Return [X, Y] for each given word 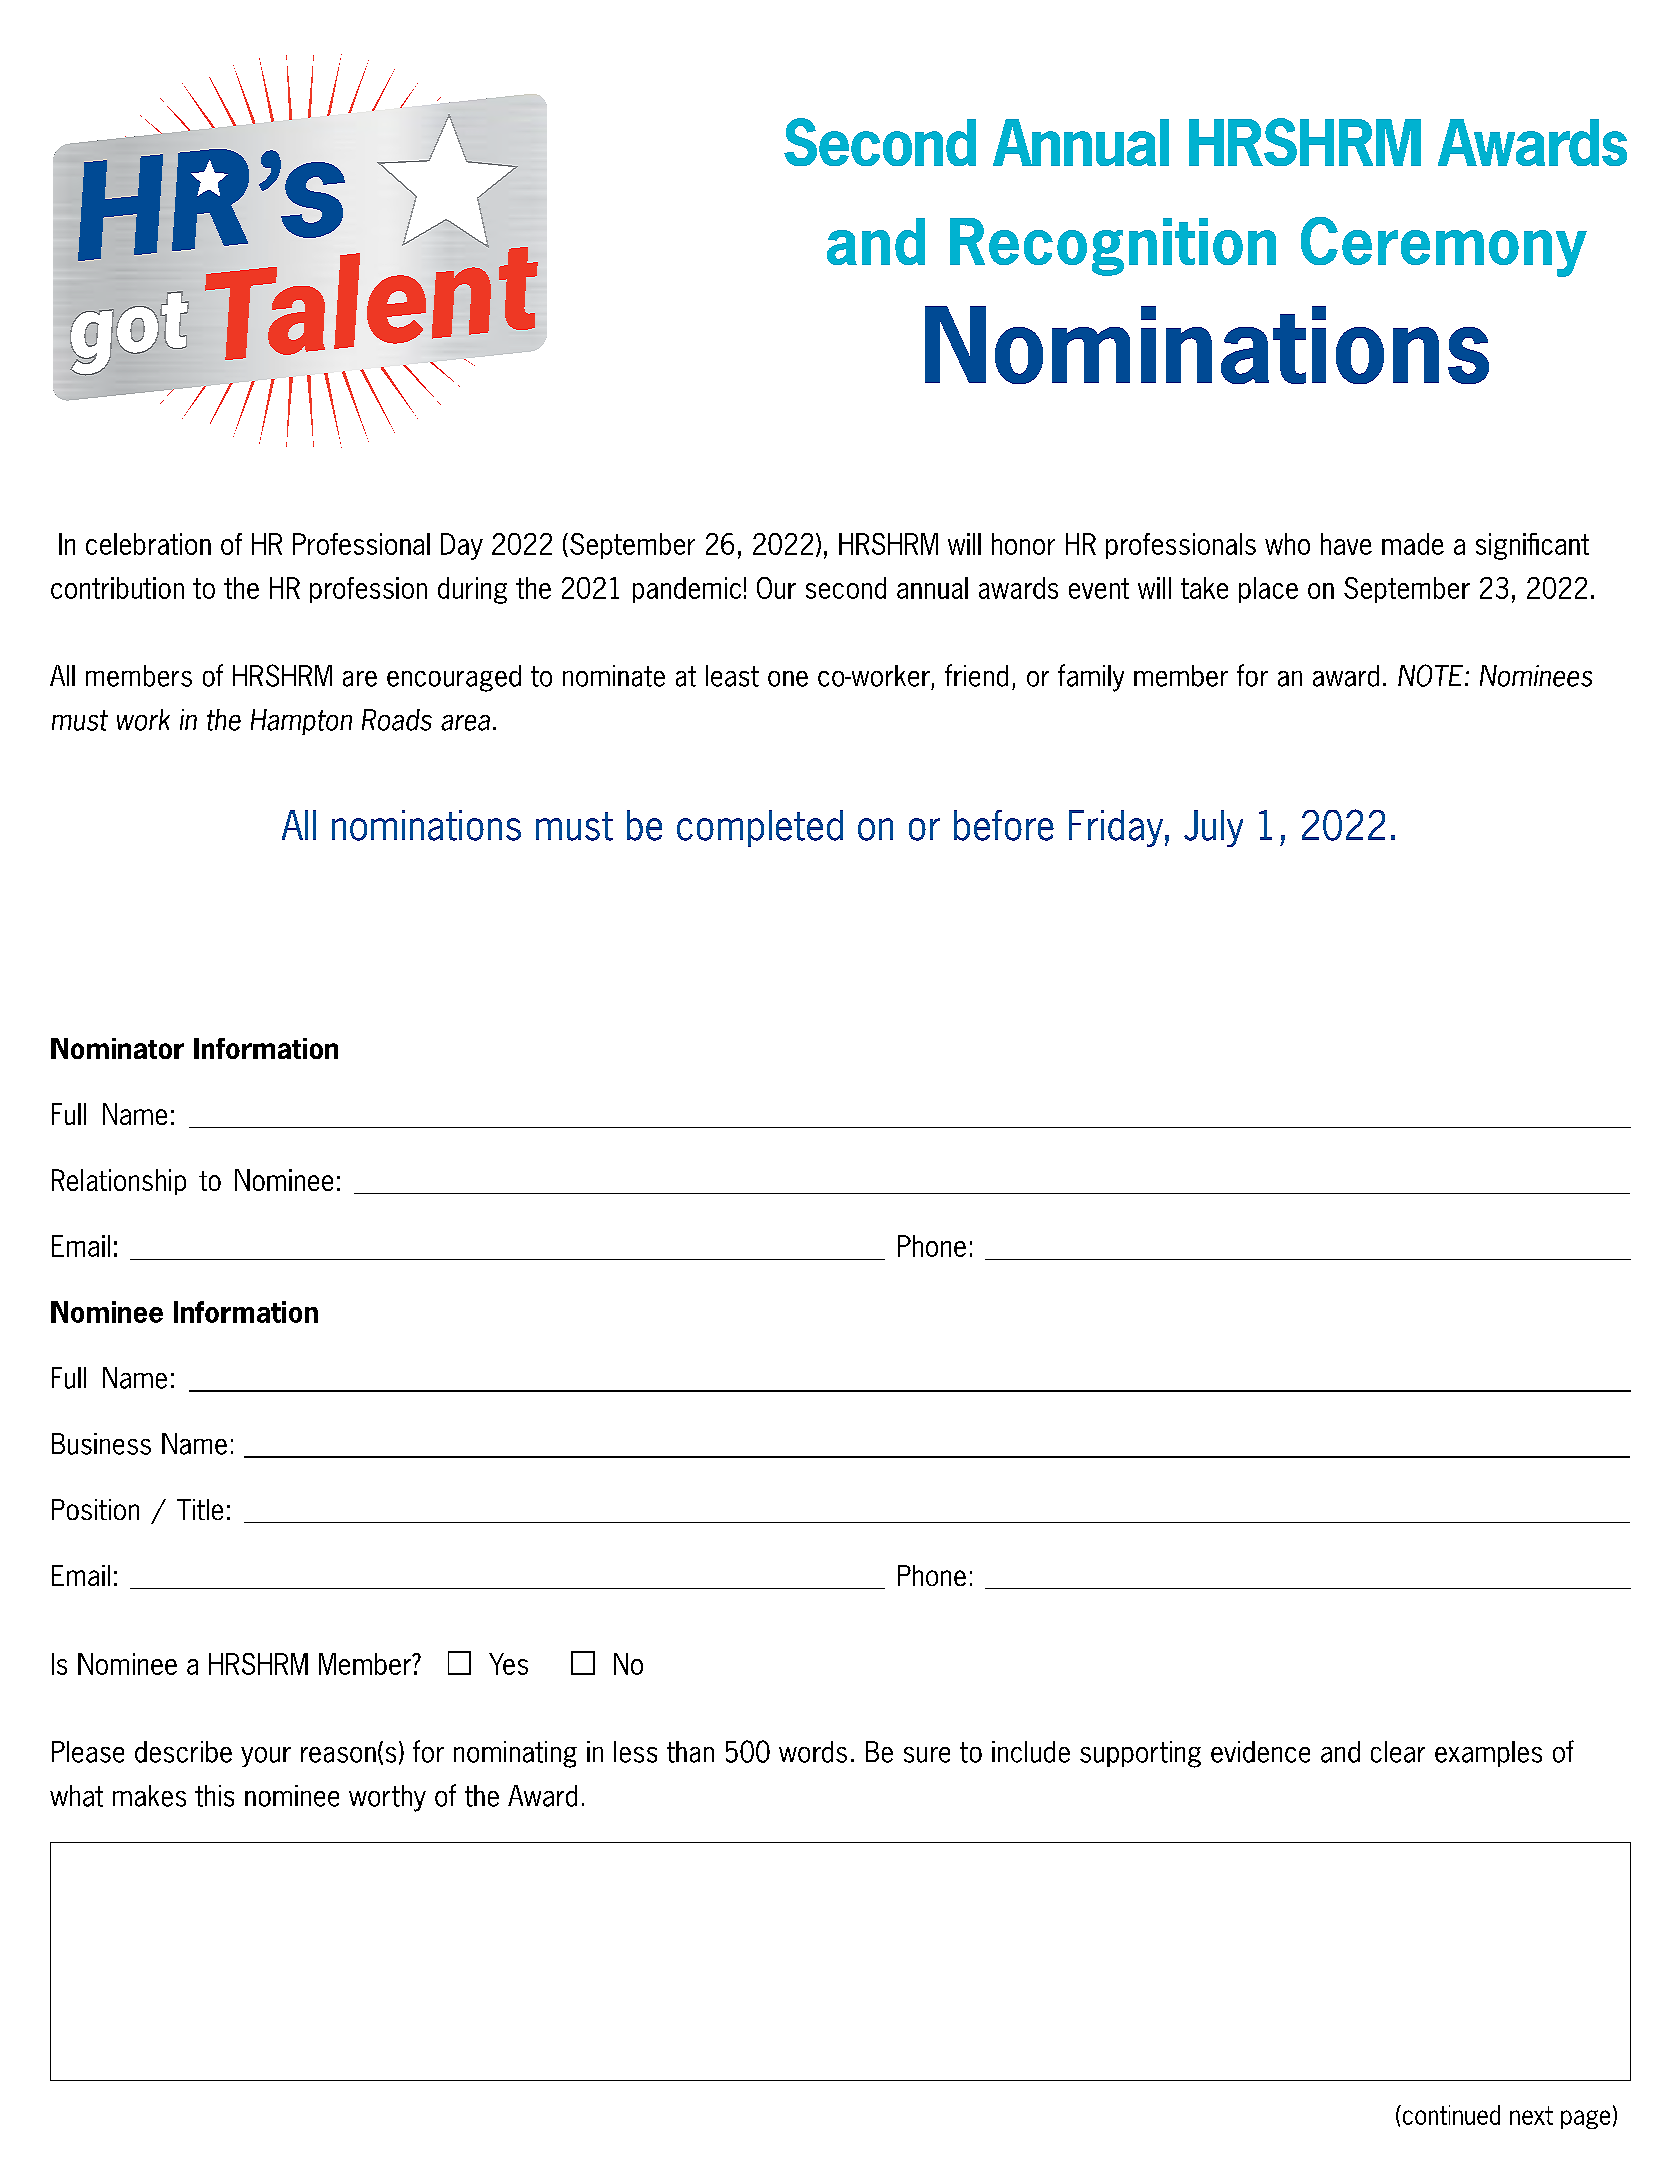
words [813, 1752]
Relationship [119, 1182]
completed [760, 828]
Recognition [1113, 247]
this [214, 1796]
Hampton [301, 722]
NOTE [1430, 675]
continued [1450, 2115]
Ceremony [1444, 247]
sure [927, 1755]
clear [1398, 1752]
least [732, 676]
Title [200, 1509]
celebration [148, 544]
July [1213, 828]
